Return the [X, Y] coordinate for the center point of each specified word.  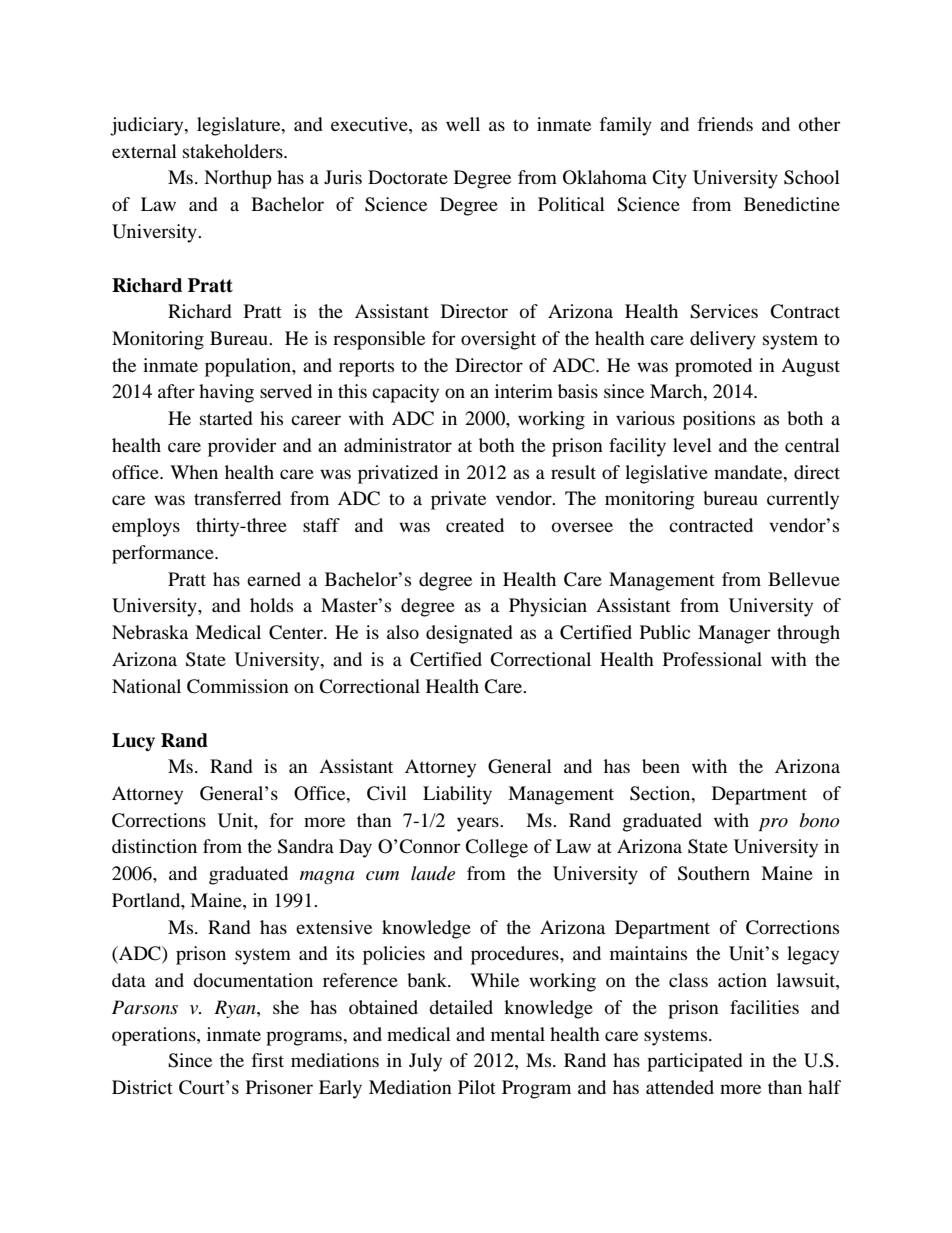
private [458, 500]
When [194, 472]
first [268, 1060]
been [661, 766]
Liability [457, 795]
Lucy [133, 742]
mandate [749, 472]
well [463, 124]
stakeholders [234, 151]
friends [725, 124]
